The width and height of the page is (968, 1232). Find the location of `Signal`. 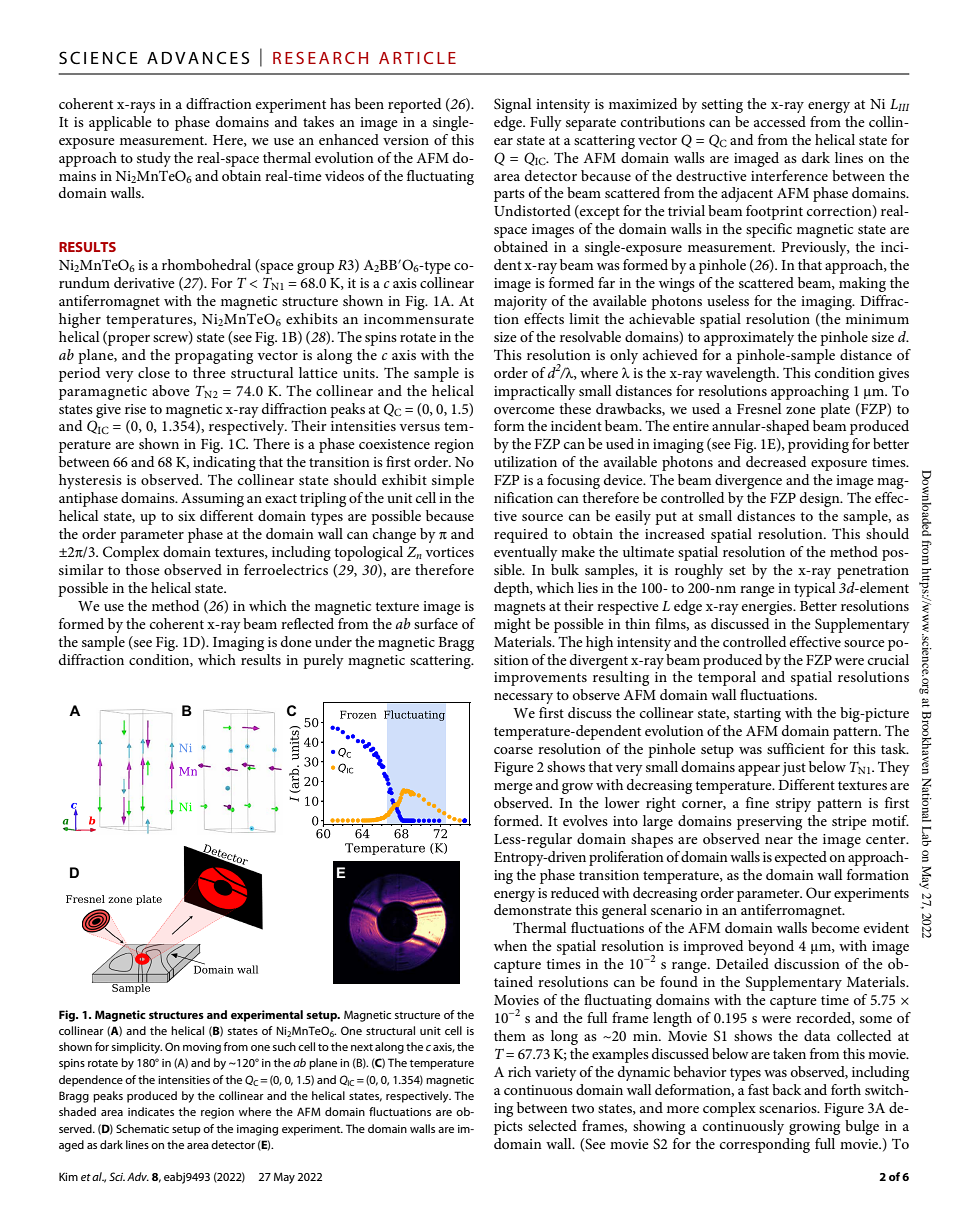

Signal is located at coordinates (512, 105).
